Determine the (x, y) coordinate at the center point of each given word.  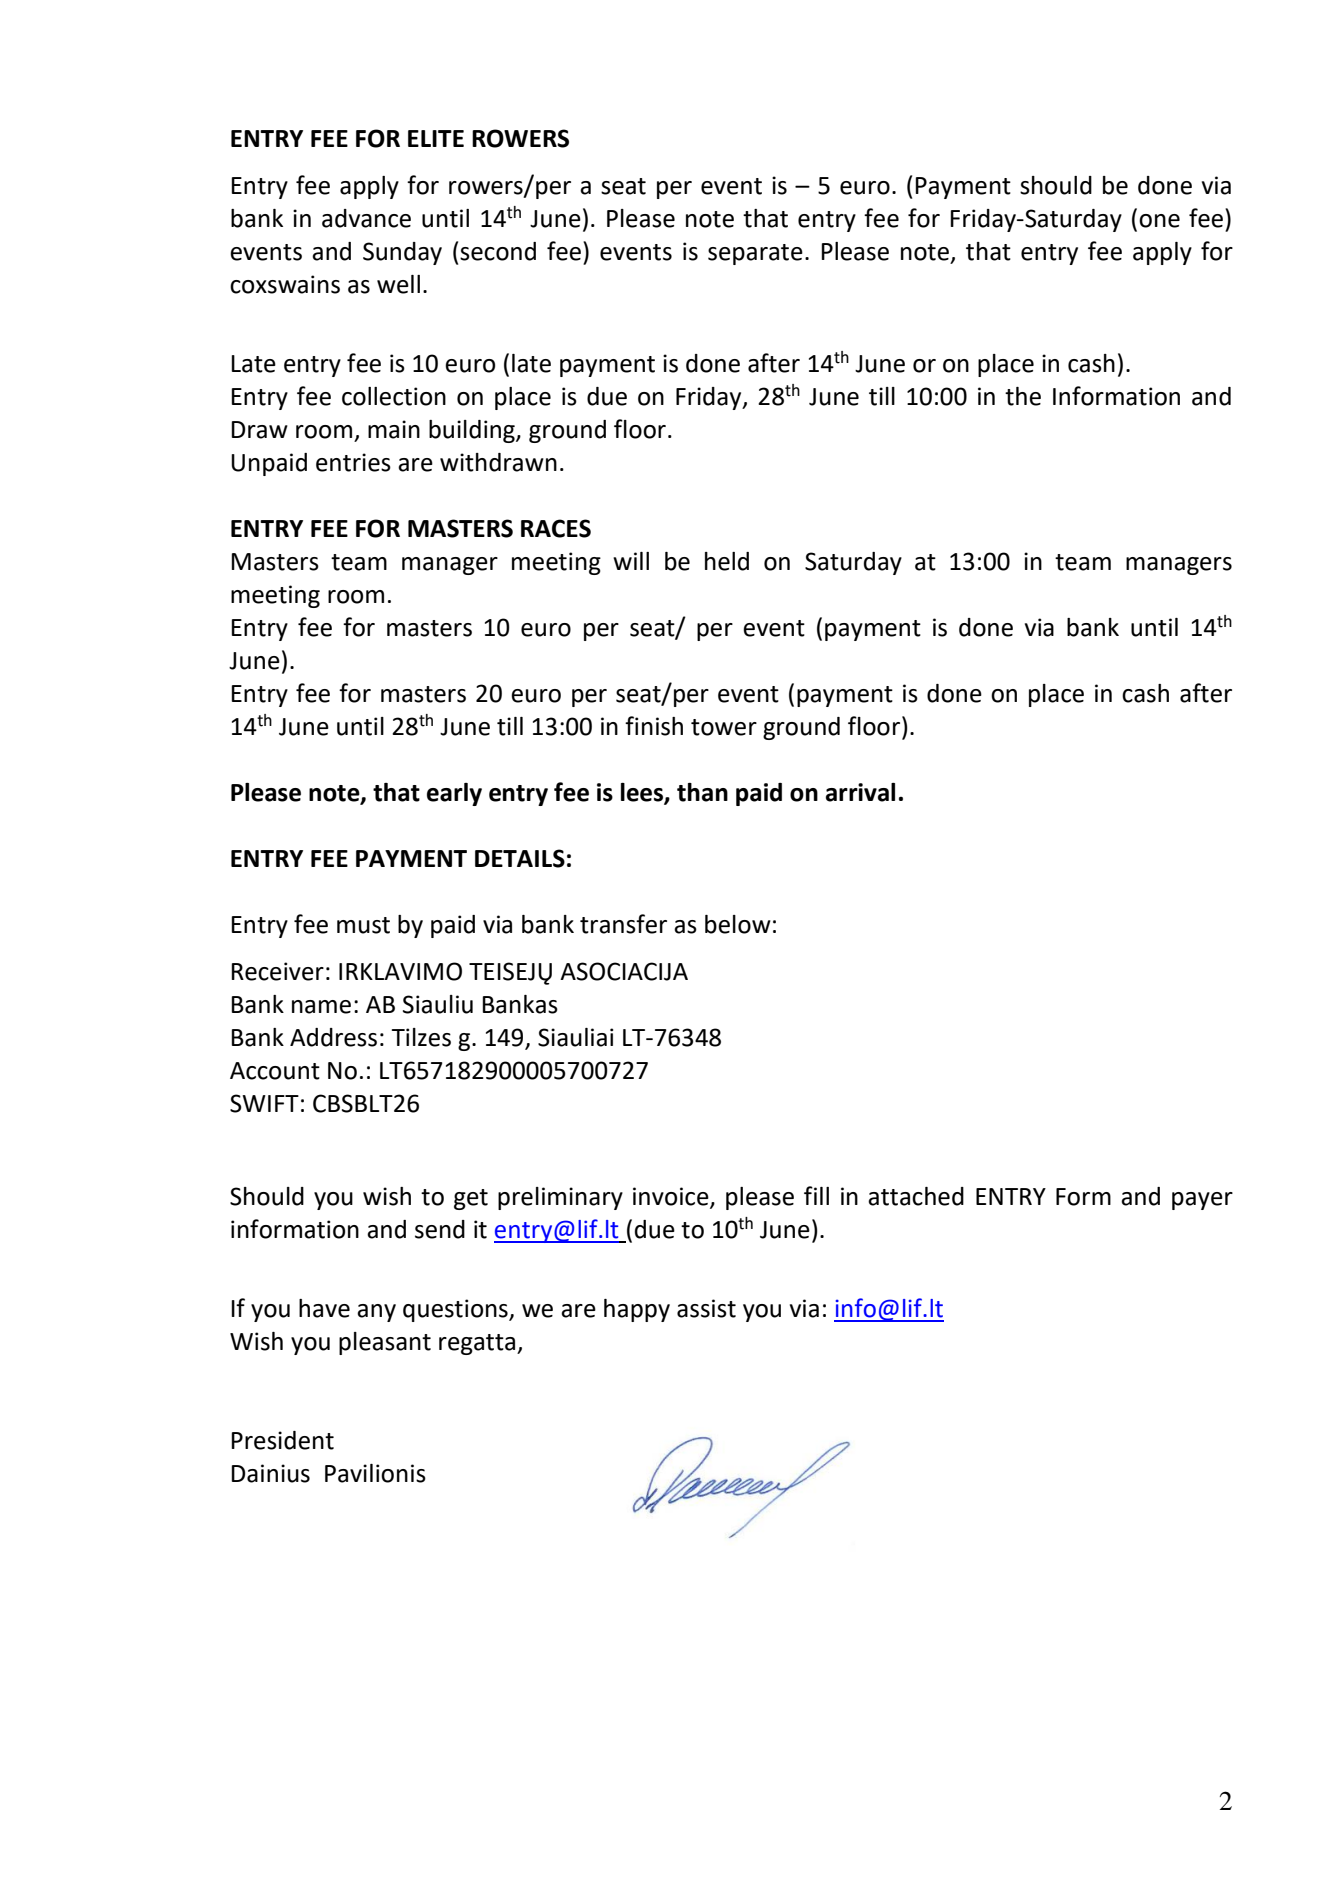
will (631, 561)
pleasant (385, 1343)
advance (366, 218)
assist (706, 1308)
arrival (860, 792)
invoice (672, 1197)
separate (755, 254)
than (702, 792)
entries (353, 462)
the (1023, 396)
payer (1202, 1201)
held (727, 561)
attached (916, 1196)
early (454, 794)
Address (333, 1037)
